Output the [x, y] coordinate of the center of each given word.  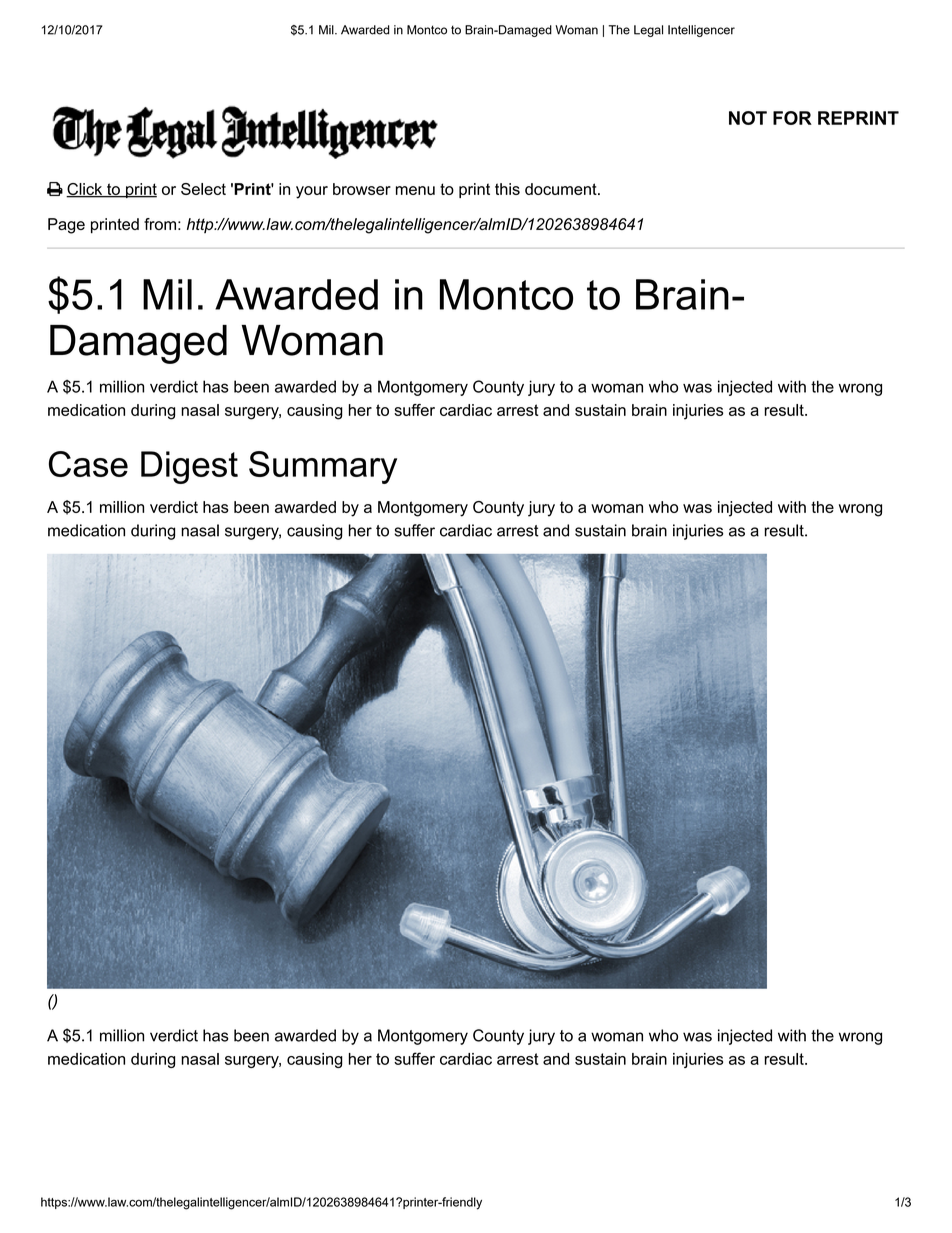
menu [415, 190]
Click [85, 190]
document [562, 189]
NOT [748, 118]
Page [66, 226]
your [312, 192]
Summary [323, 467]
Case [88, 464]
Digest [189, 467]
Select [203, 189]
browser [362, 189]
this [507, 189]
